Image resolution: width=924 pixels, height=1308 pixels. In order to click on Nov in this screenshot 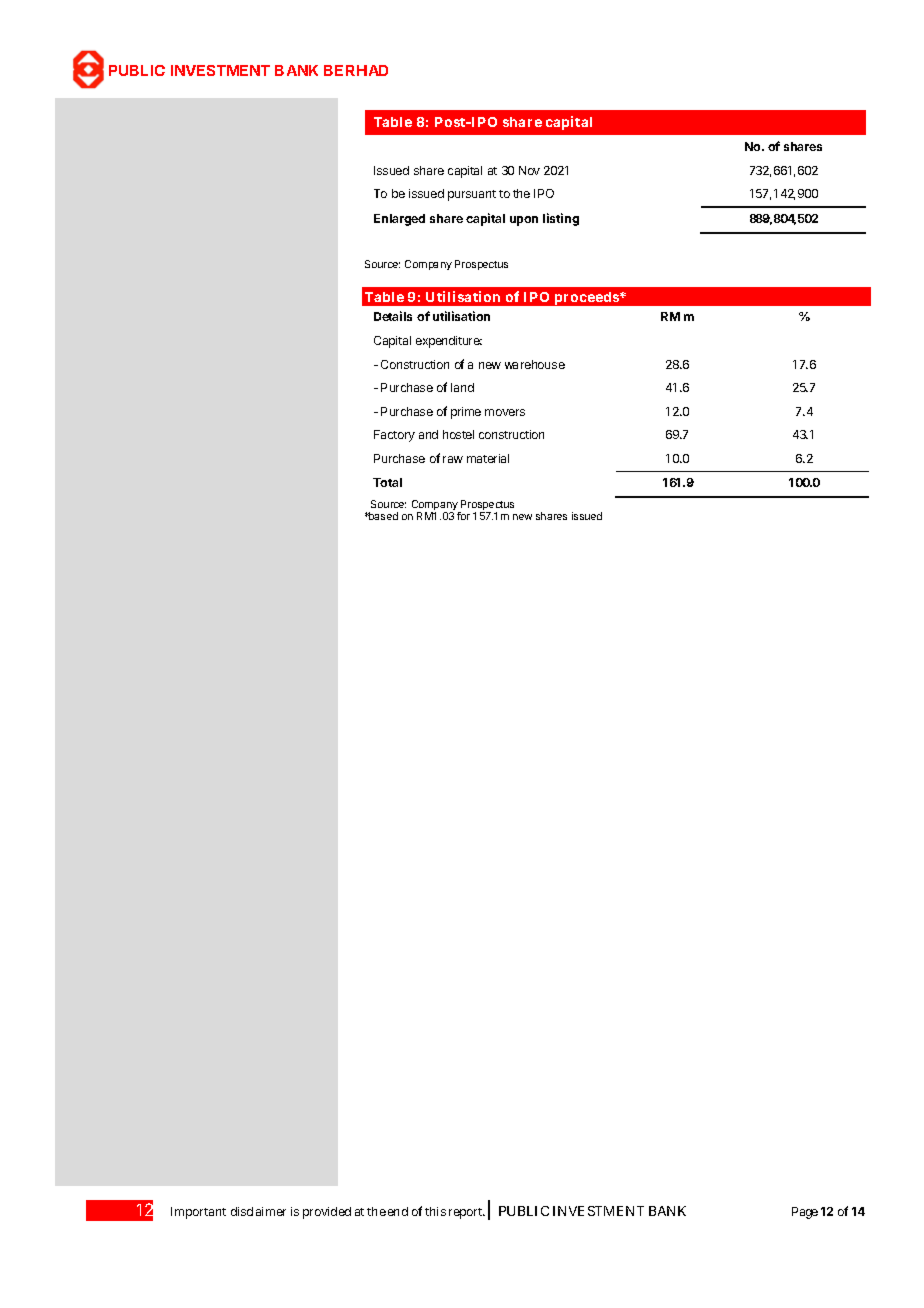, I will do `click(529, 170)`.
